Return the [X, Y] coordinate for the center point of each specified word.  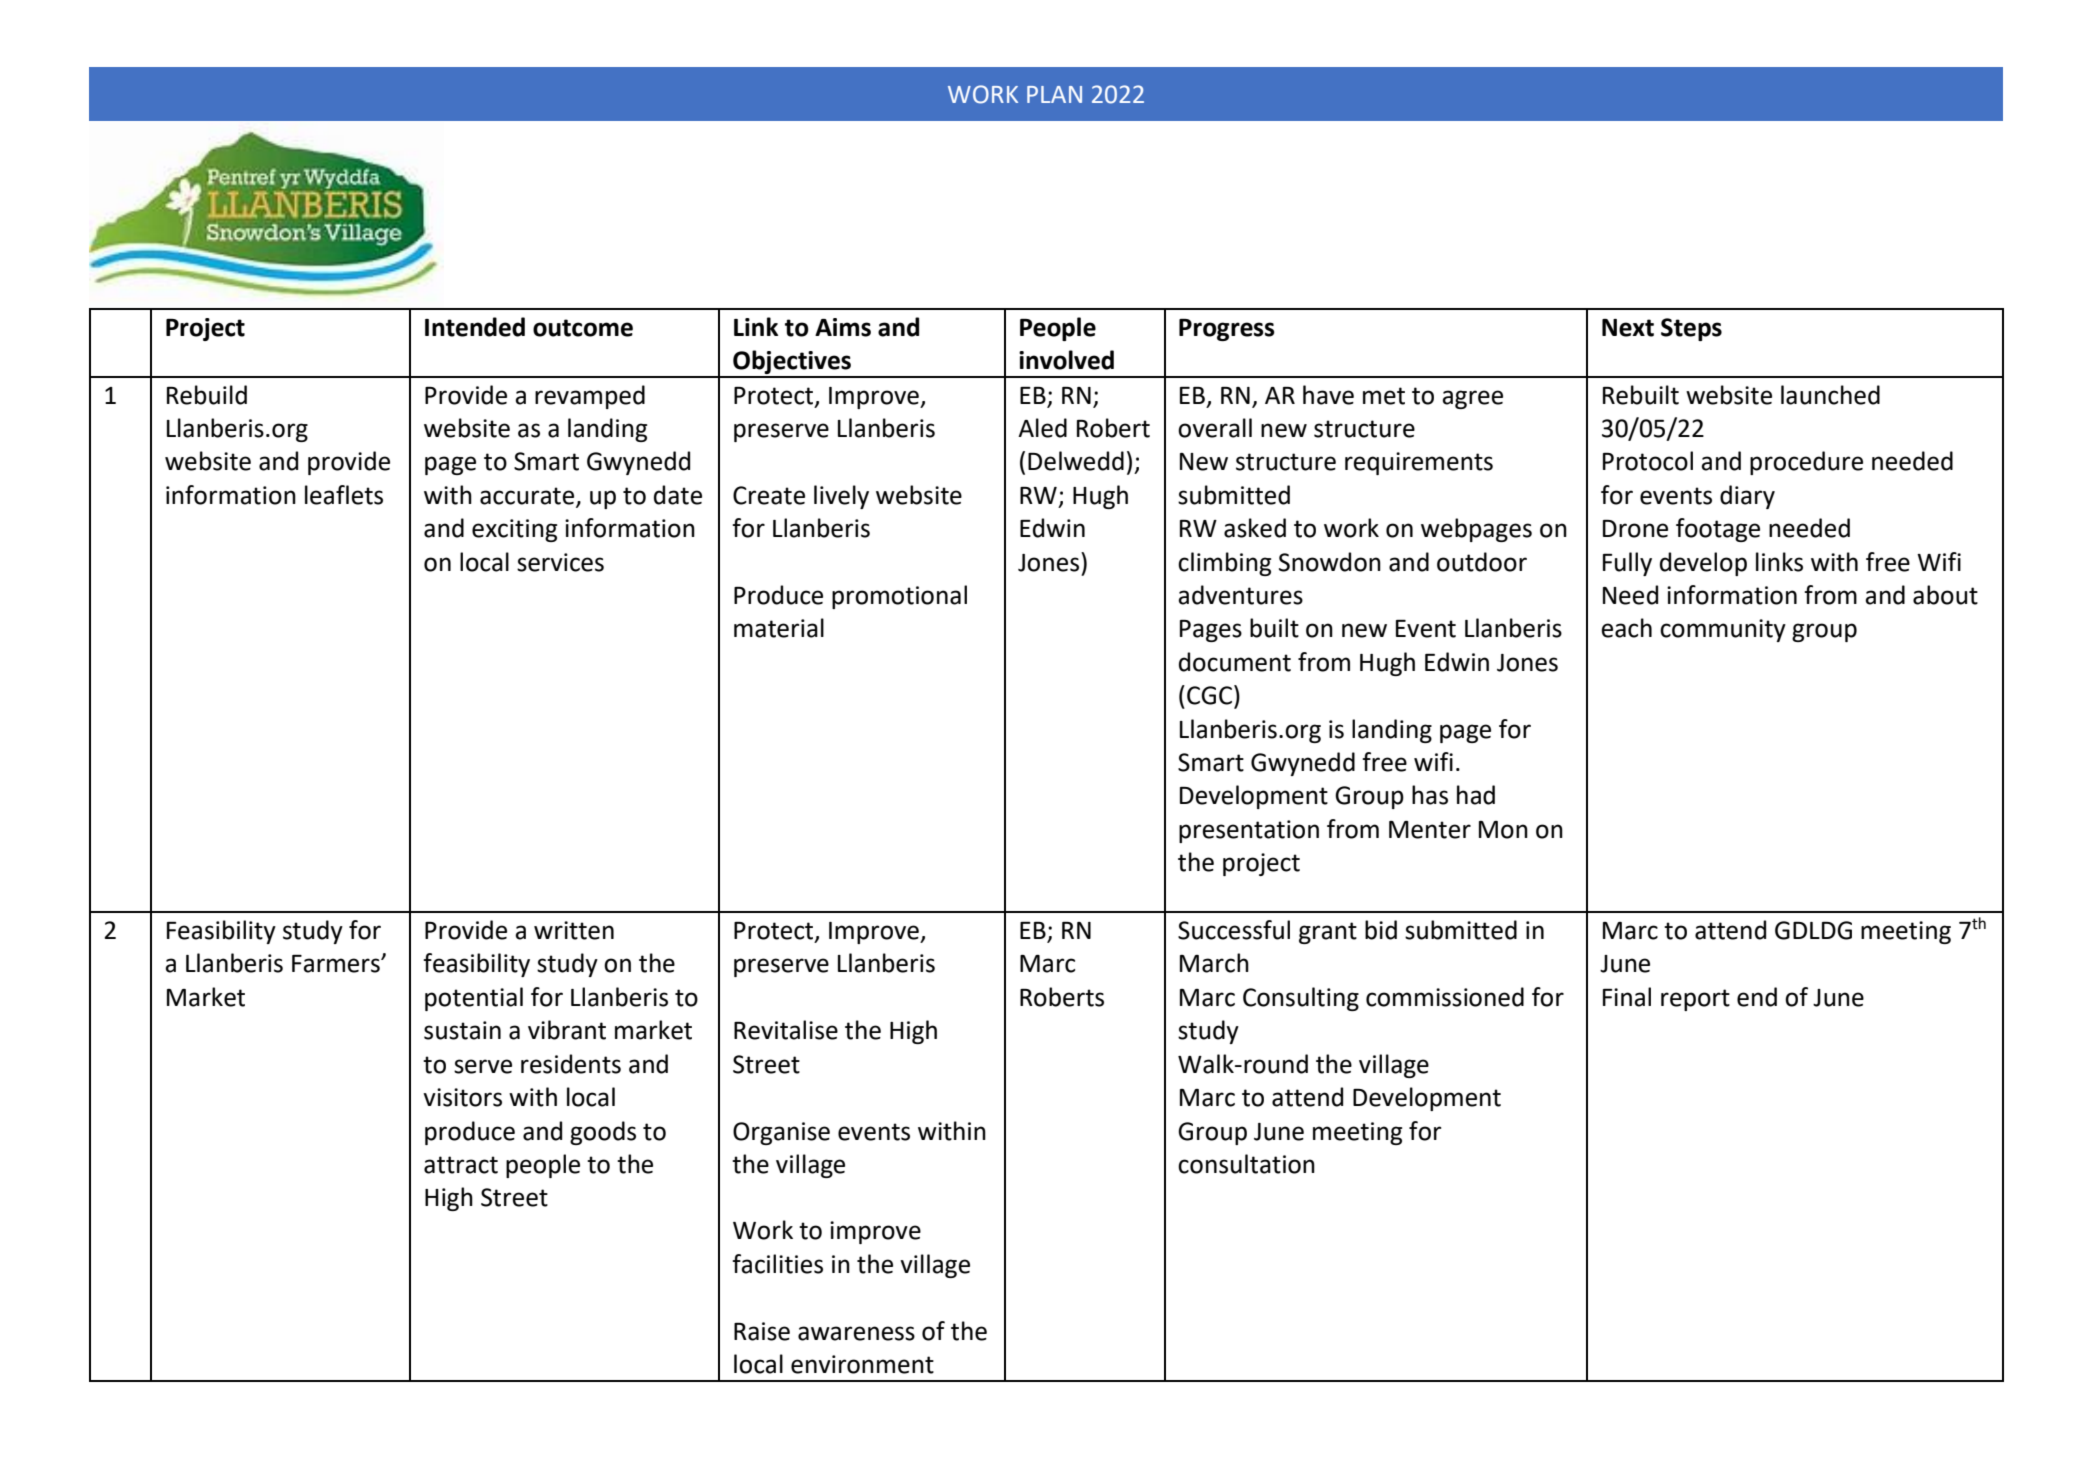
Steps [1691, 329]
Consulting [1301, 999]
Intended [475, 327]
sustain [462, 1030]
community [1723, 630]
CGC [1211, 695]
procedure [1806, 463]
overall [1215, 428]
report [1695, 1000]
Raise [762, 1331]
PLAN [1054, 94]
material [779, 628]
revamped [590, 397]
